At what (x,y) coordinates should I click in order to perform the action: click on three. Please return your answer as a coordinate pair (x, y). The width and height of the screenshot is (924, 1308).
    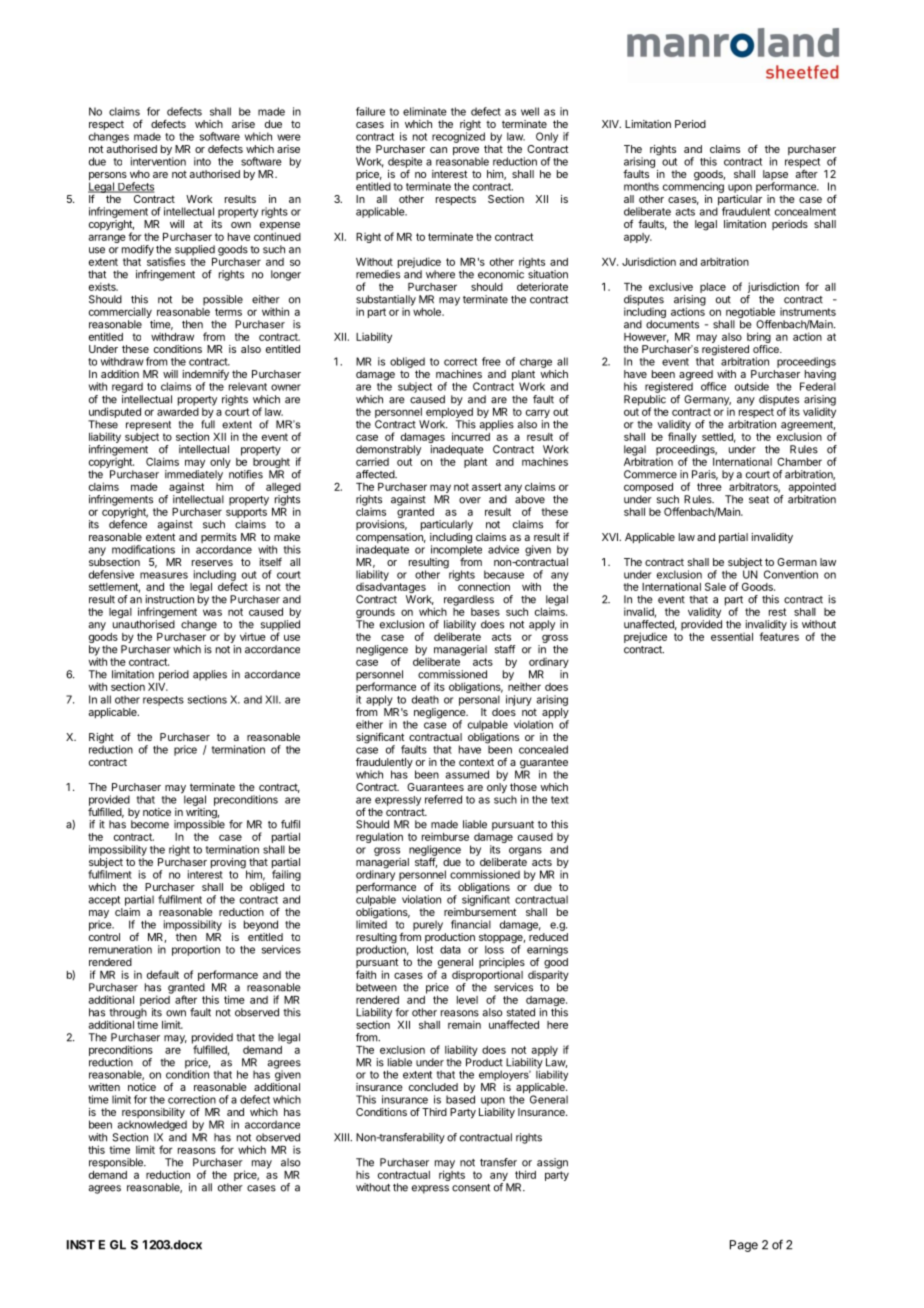
    Looking at the image, I should click on (709, 487).
